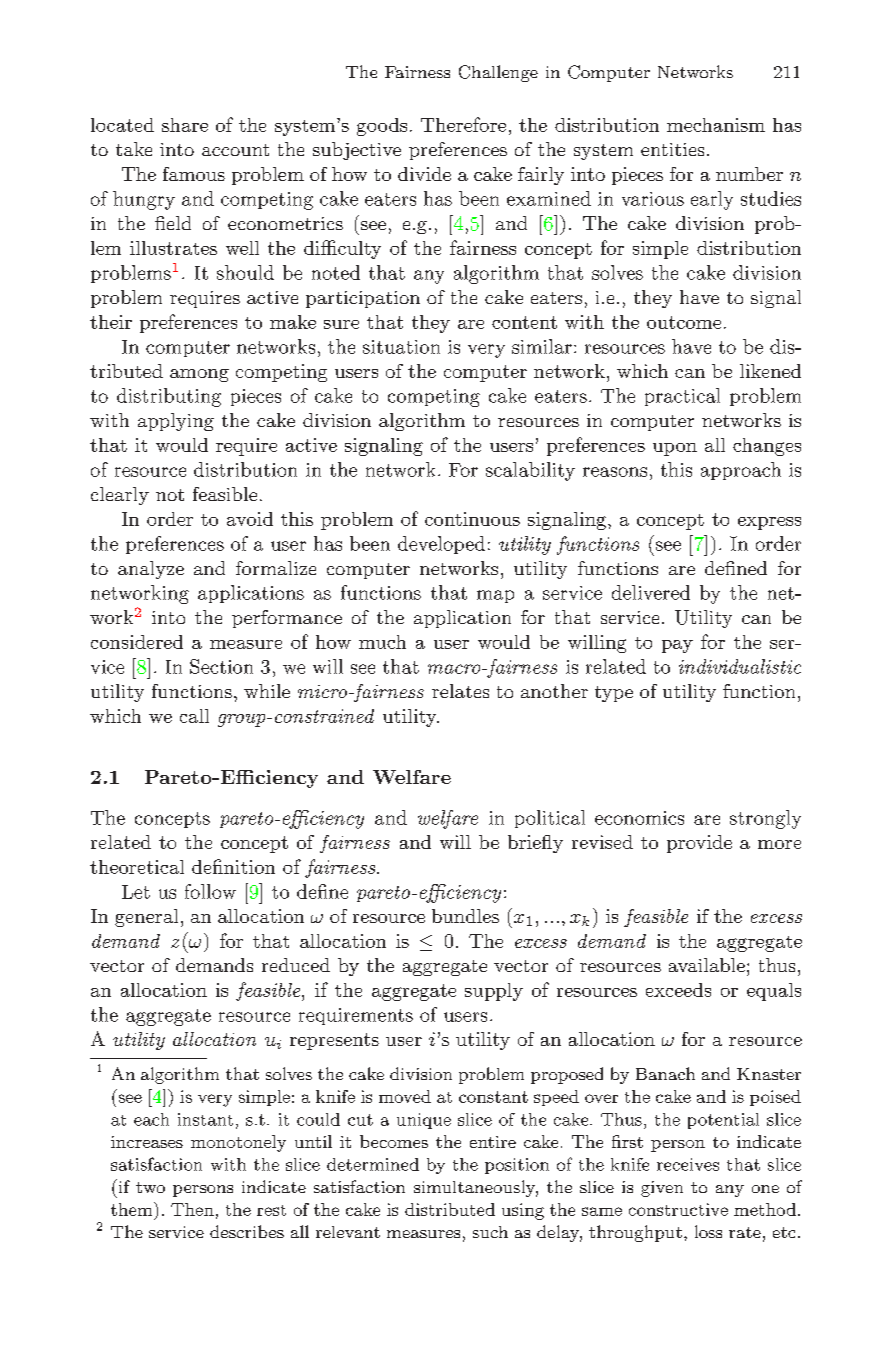 The image size is (887, 1372). Describe the element at coordinates (463, 124) in the screenshot. I see `Therefore` at that location.
